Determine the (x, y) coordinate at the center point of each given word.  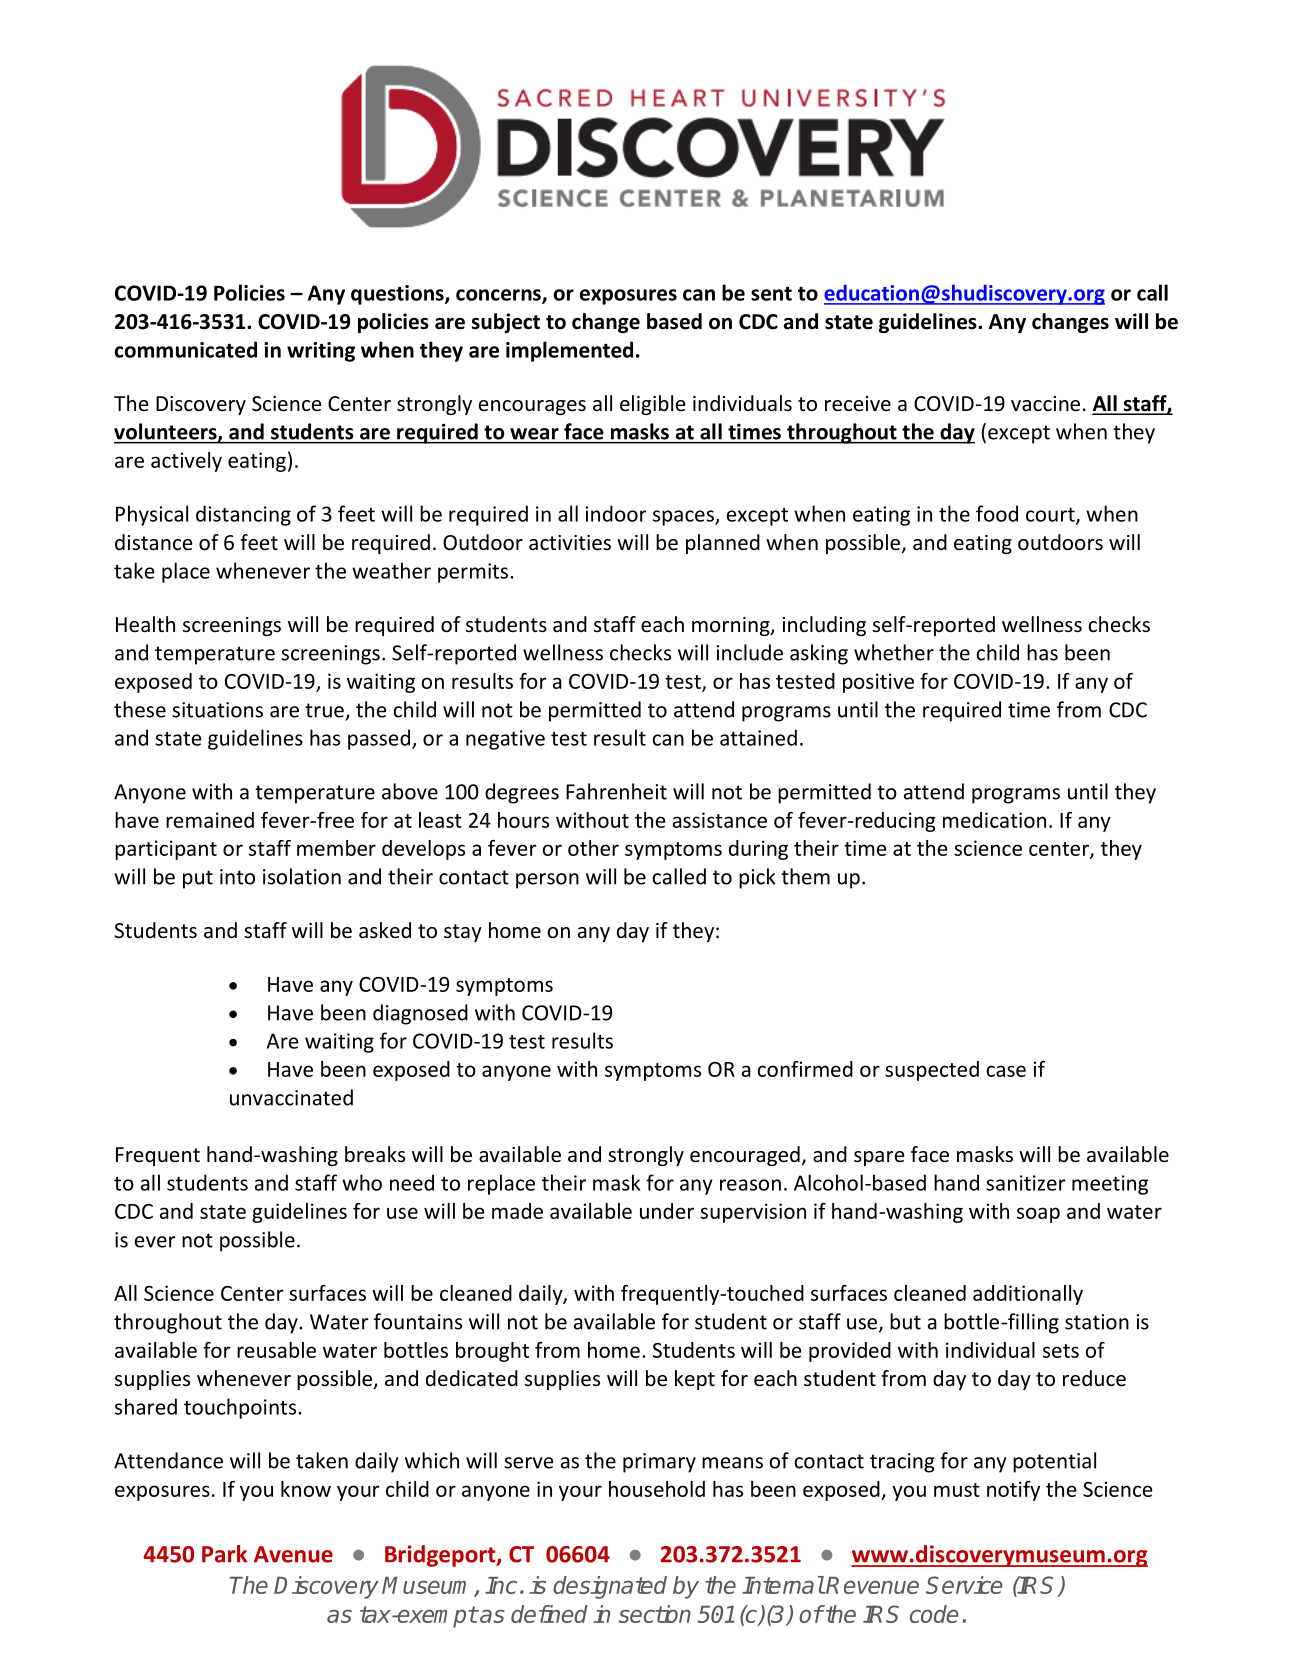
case (1006, 1071)
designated (610, 1587)
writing (321, 352)
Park (224, 1554)
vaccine (1045, 404)
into (237, 877)
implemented (569, 351)
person (547, 881)
